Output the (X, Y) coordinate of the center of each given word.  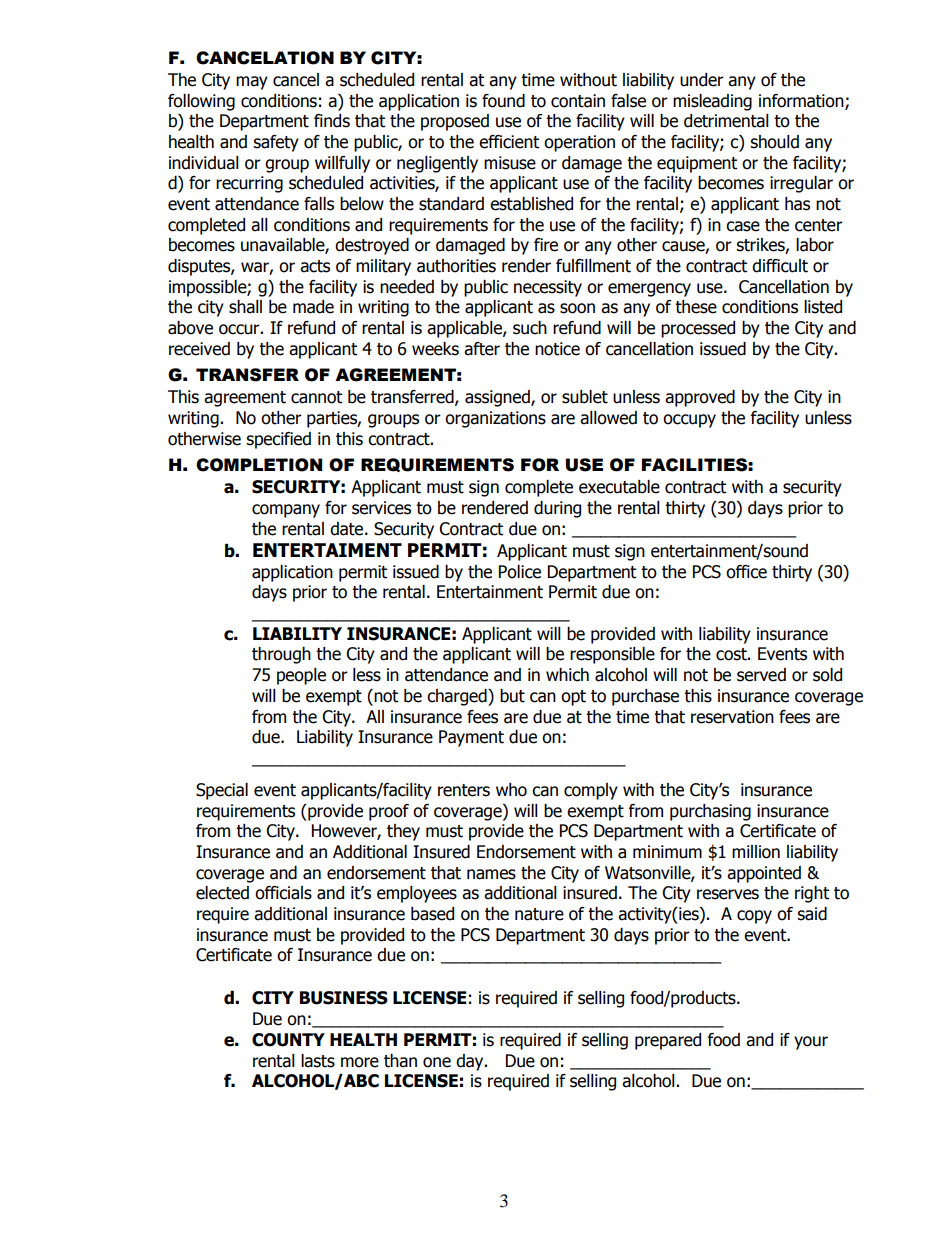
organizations (495, 419)
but (512, 696)
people (301, 676)
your (811, 1043)
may (252, 83)
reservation (732, 717)
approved (700, 398)
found (503, 101)
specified (278, 440)
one (437, 1062)
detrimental (726, 121)
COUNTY (288, 1040)
